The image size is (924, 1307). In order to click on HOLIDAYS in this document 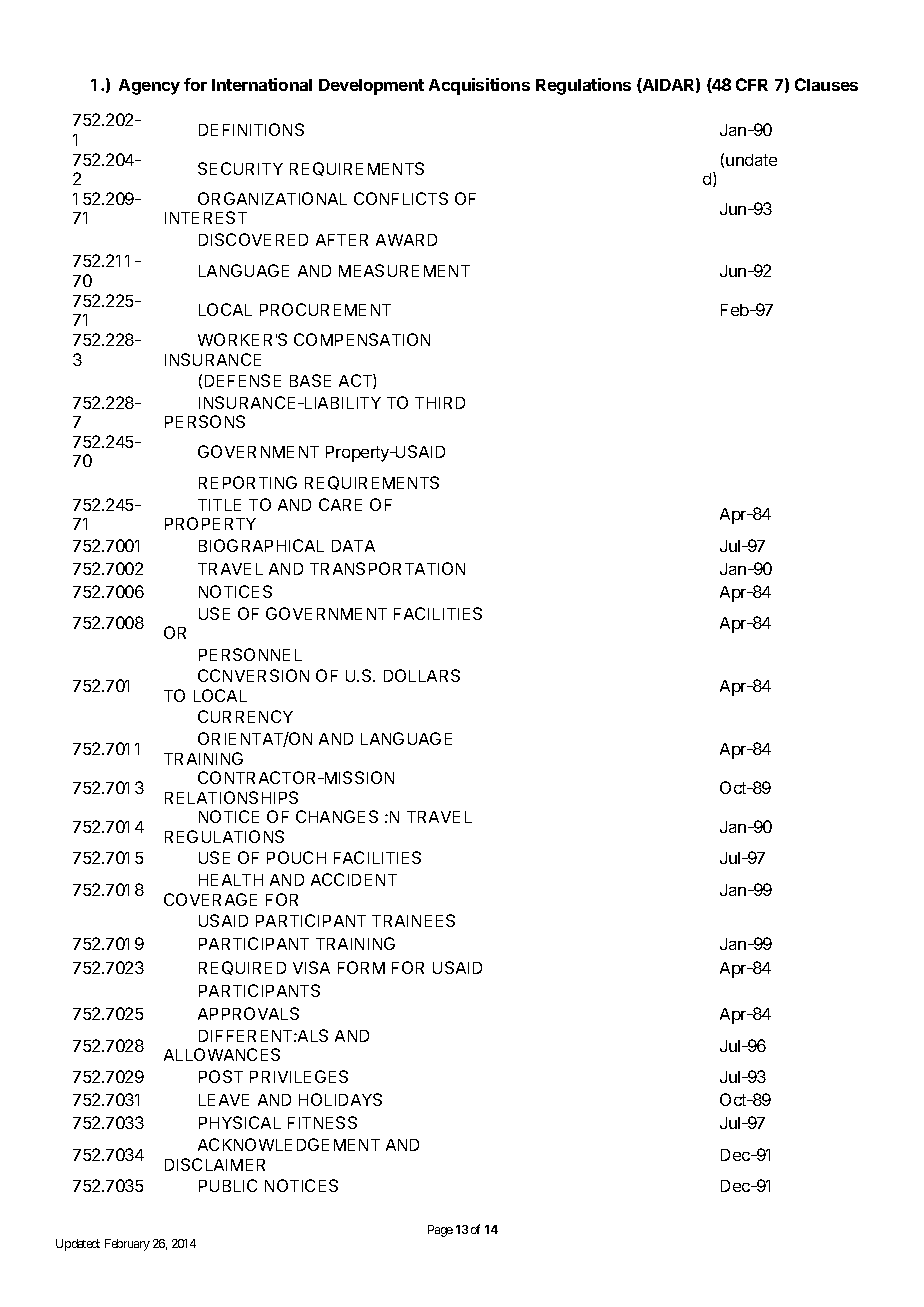, I will do `click(340, 1099)`.
